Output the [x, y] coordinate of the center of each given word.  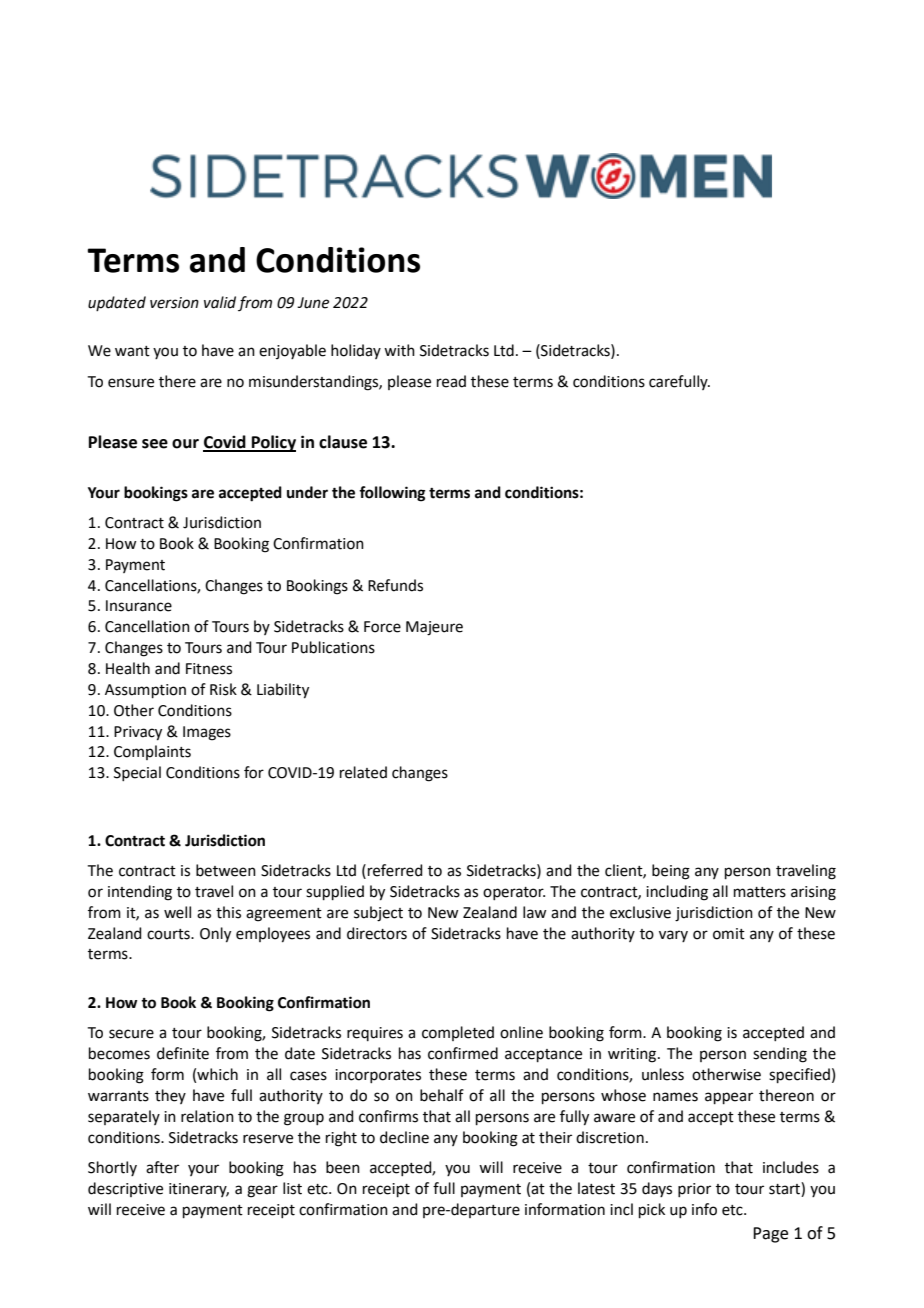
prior [694, 1190]
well [177, 912]
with [399, 350]
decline [404, 1137]
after [162, 1167]
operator [514, 893]
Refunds [395, 585]
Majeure [434, 628]
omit [729, 934]
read [451, 381]
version [174, 303]
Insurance [139, 606]
